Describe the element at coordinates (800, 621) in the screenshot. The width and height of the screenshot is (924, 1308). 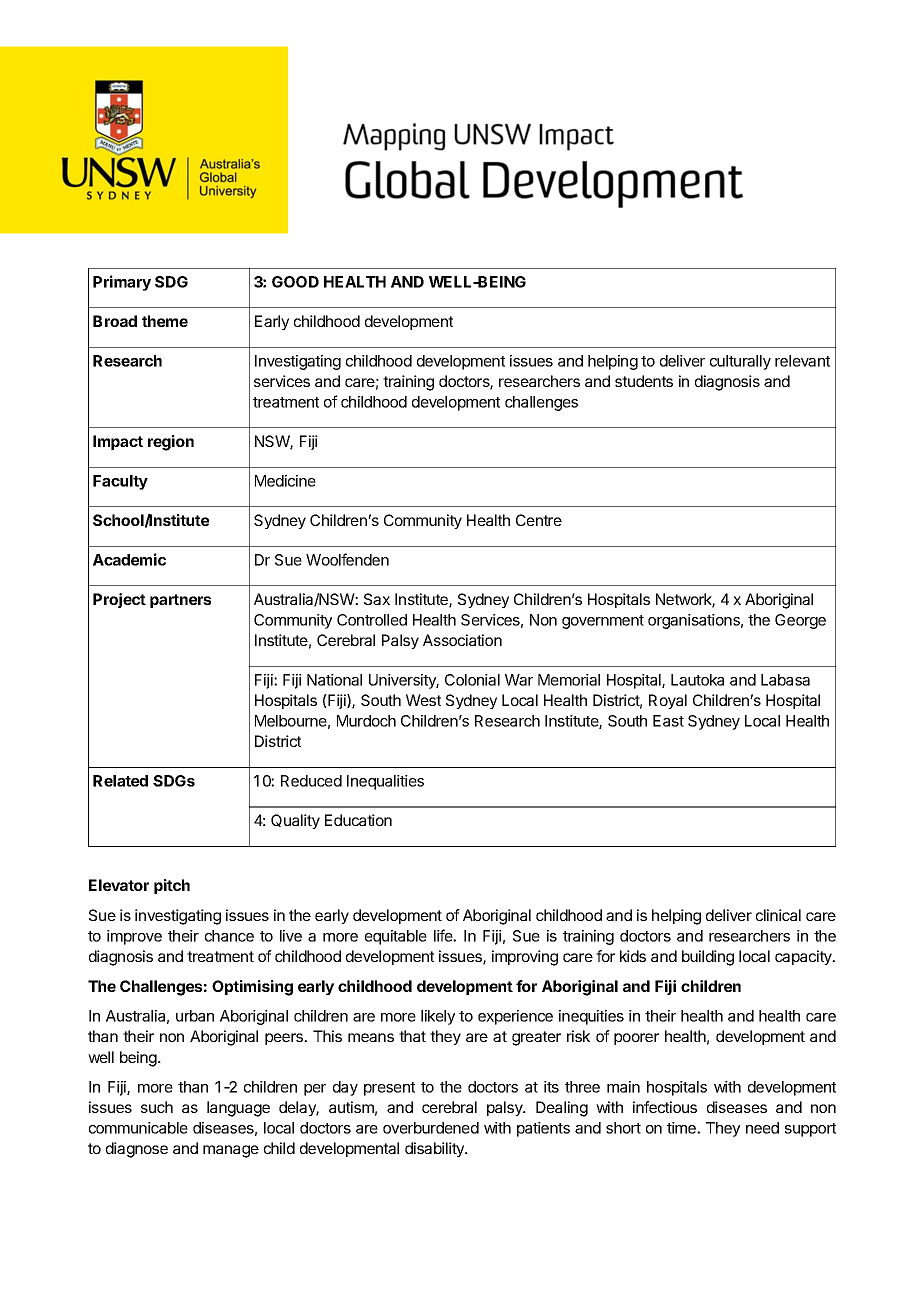
I see `George` at that location.
